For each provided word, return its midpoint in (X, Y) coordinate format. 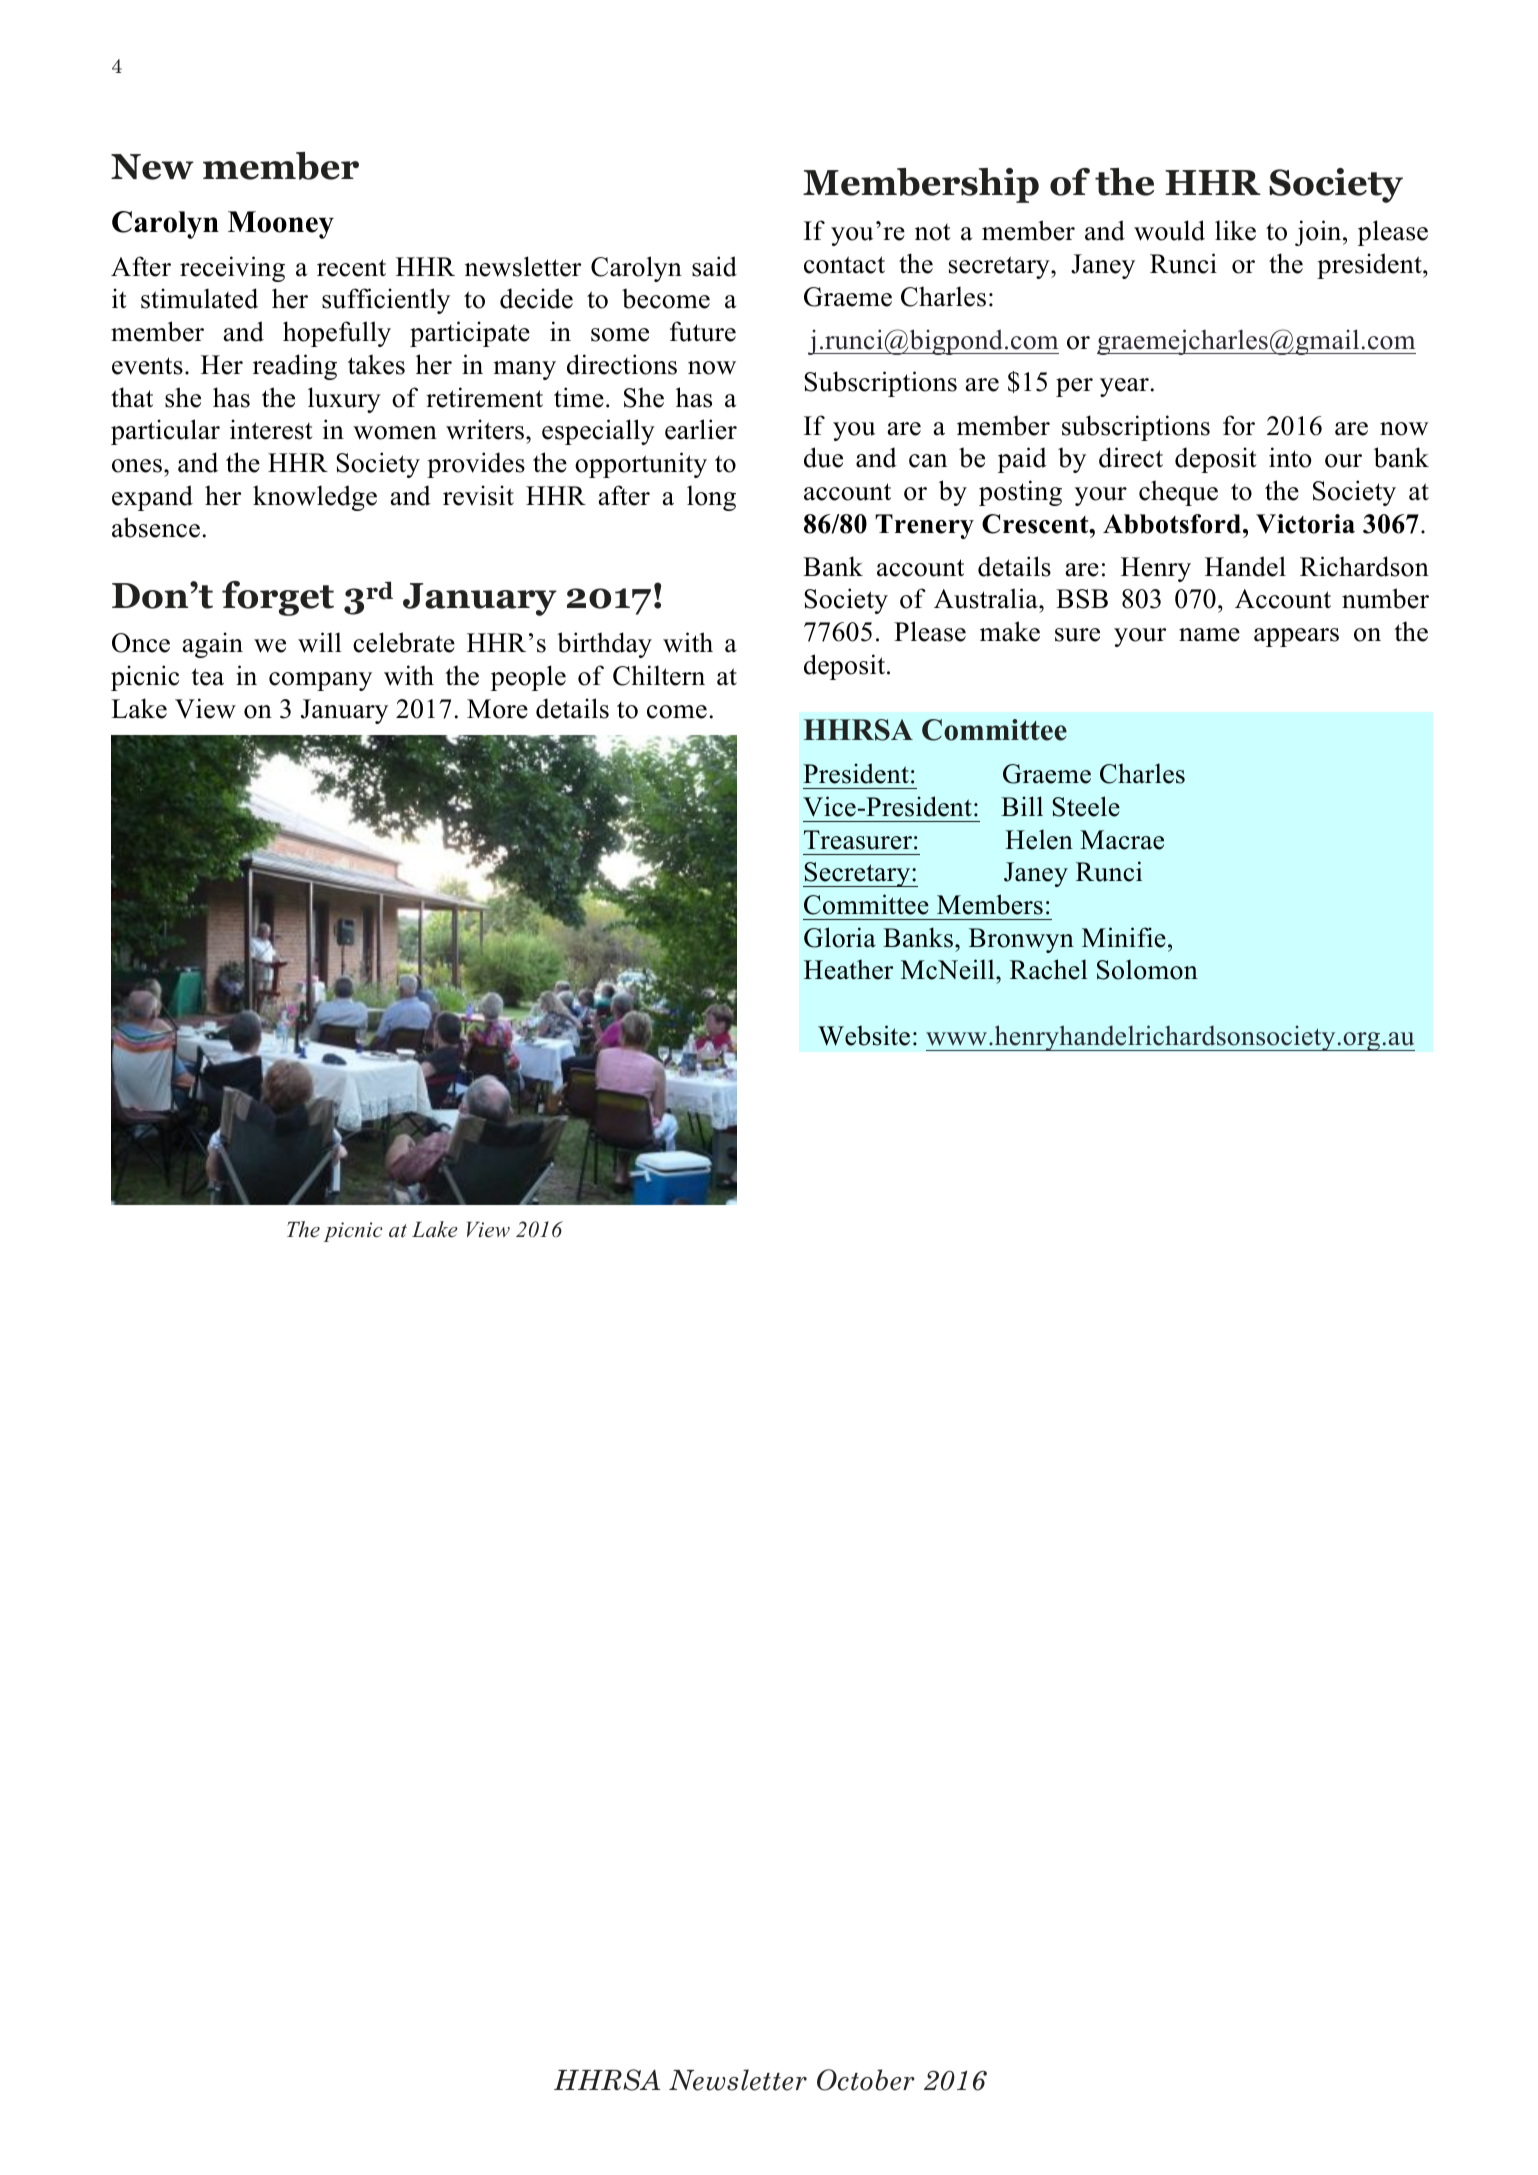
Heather (848, 969)
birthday (604, 645)
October (866, 2080)
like (1235, 230)
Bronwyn (1021, 940)
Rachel (1049, 969)
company (320, 681)
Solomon (1147, 969)
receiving (232, 269)
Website (864, 1035)
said (714, 266)
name (1209, 635)
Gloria (840, 937)
